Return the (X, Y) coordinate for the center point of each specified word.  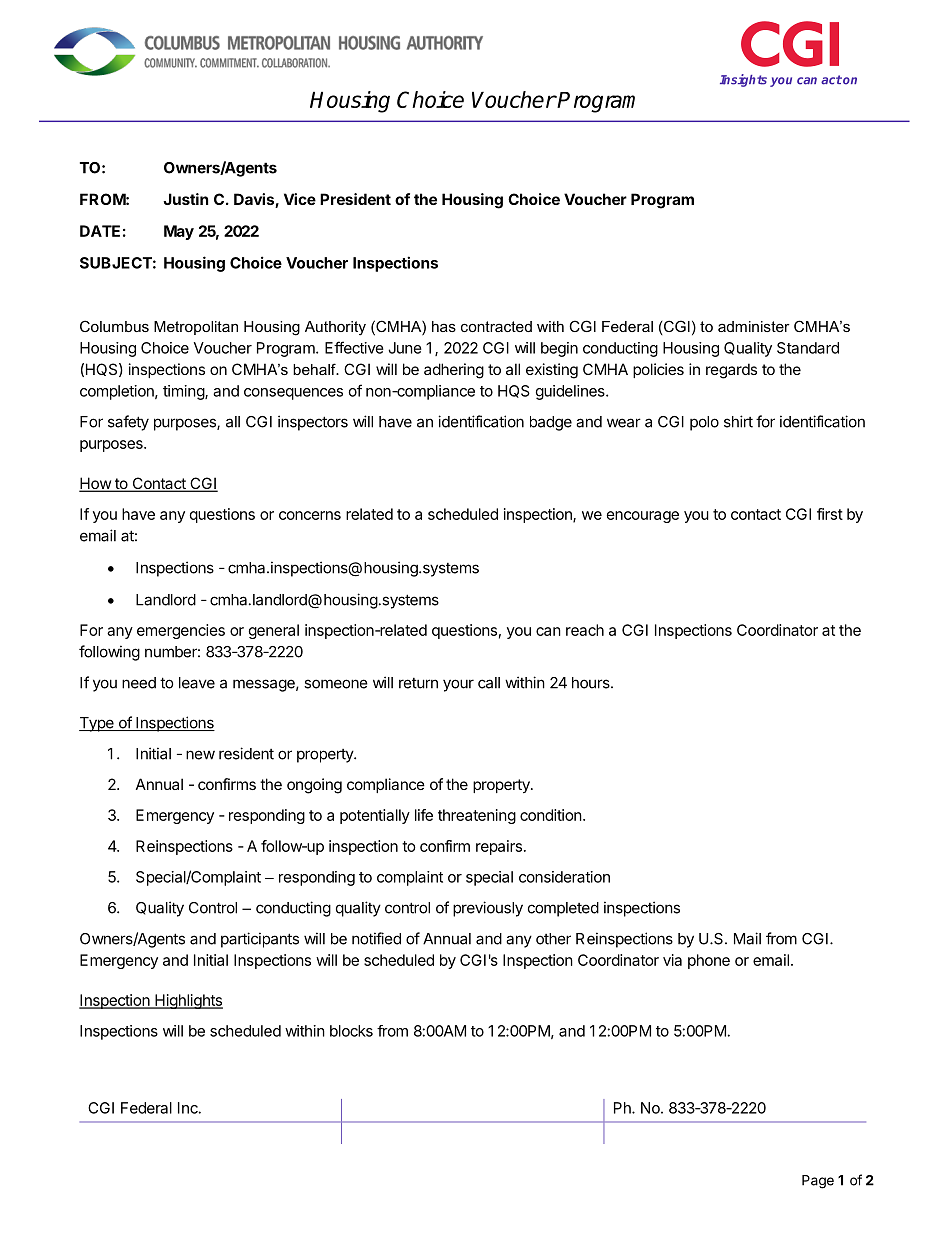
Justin (185, 199)
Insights (743, 80)
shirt (738, 421)
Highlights (188, 1001)
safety (128, 423)
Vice (300, 199)
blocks (351, 1031)
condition (551, 815)
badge (551, 423)
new (200, 755)
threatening (477, 816)
